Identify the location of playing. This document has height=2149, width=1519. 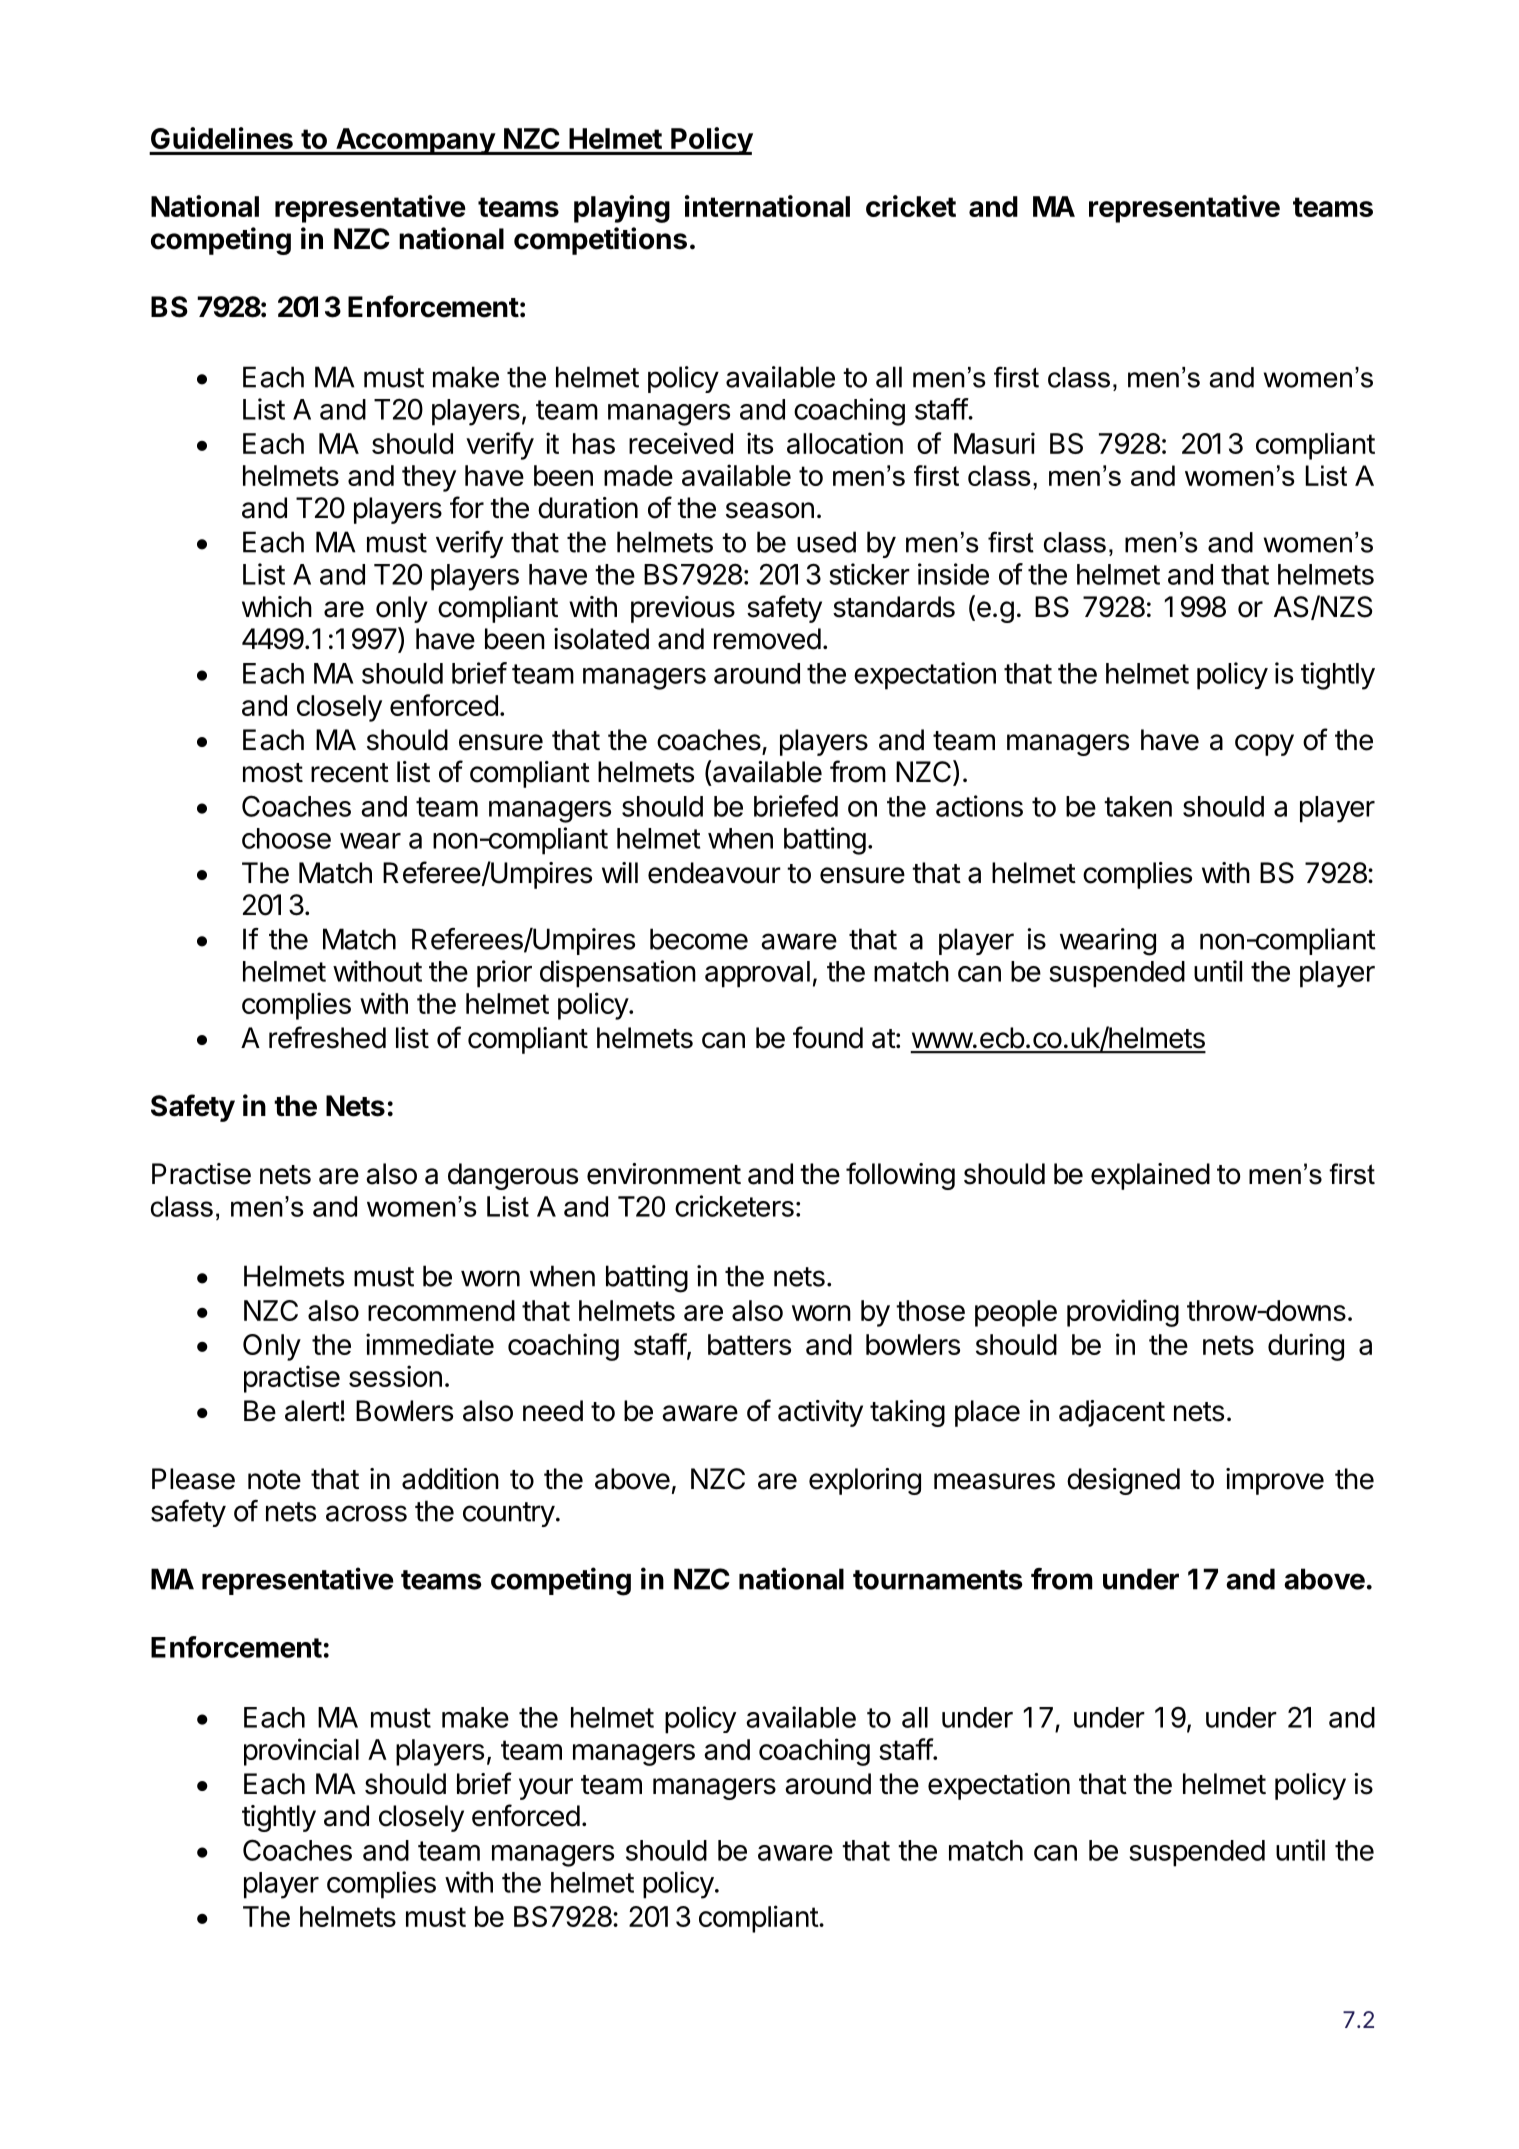
(622, 209).
